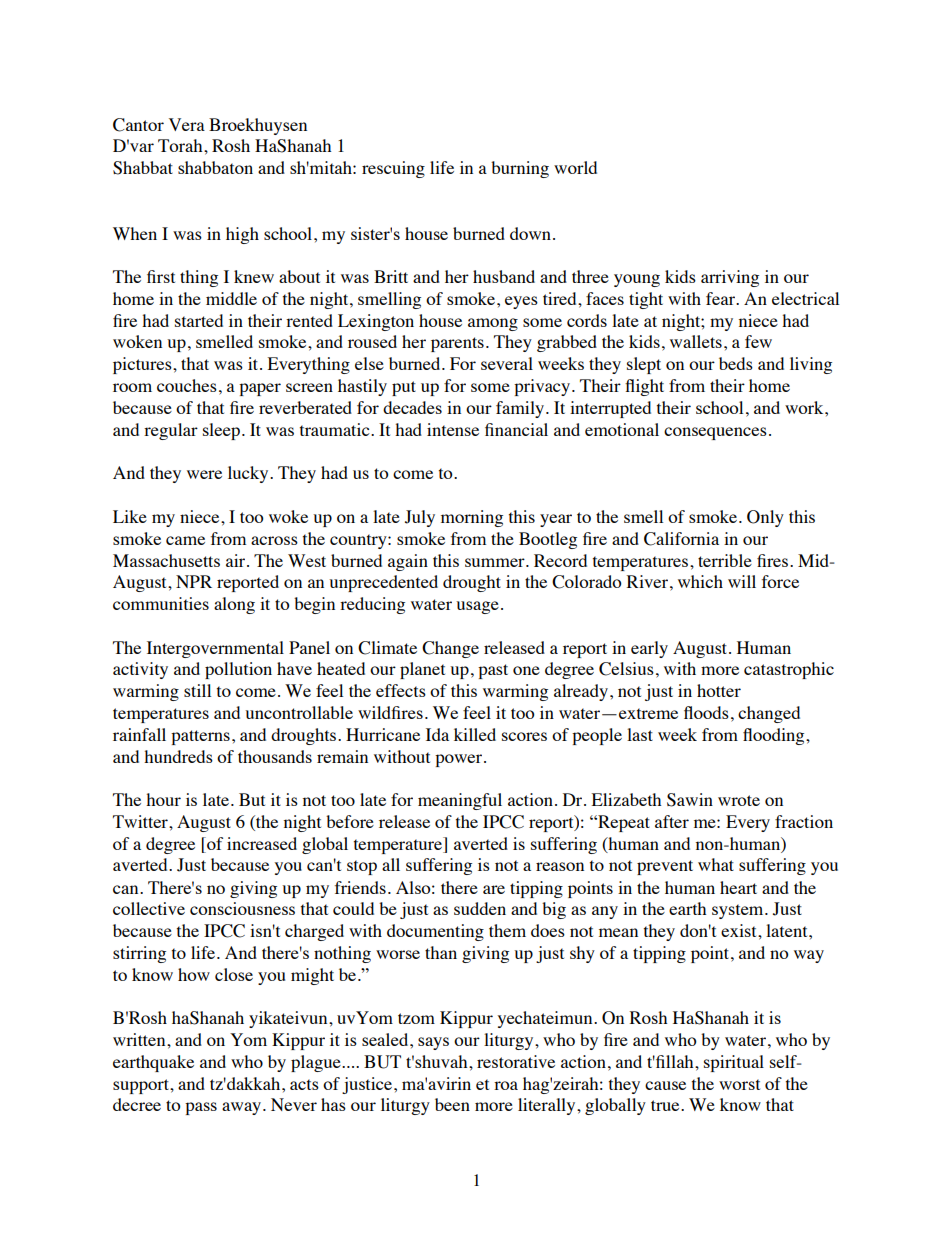 This screenshot has width=952, height=1233. What do you see at coordinates (460, 760) in the screenshot?
I see `power` at bounding box center [460, 760].
